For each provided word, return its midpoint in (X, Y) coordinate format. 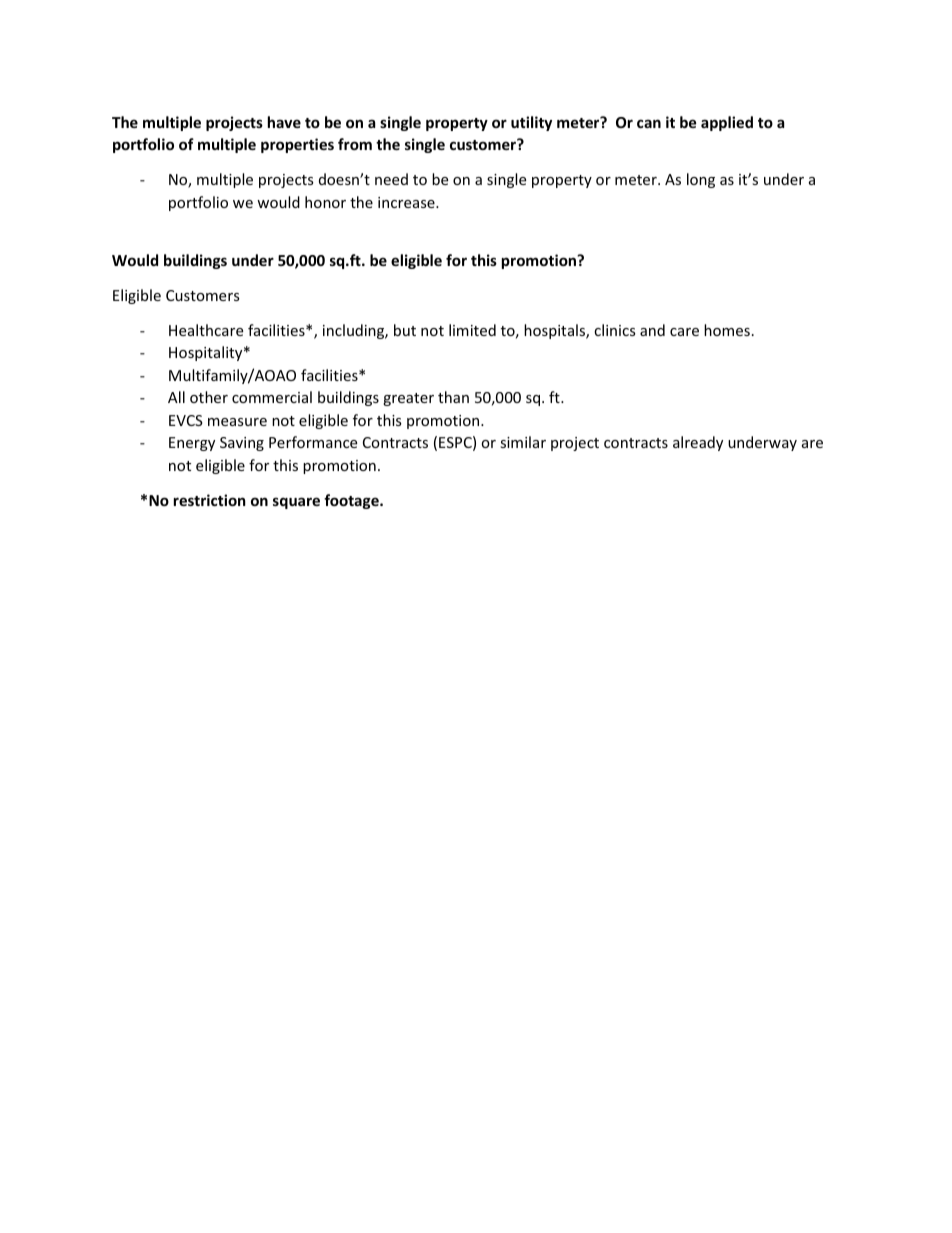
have (284, 122)
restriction (210, 500)
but (405, 330)
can (649, 123)
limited (472, 330)
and (652, 330)
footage (352, 501)
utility (531, 123)
